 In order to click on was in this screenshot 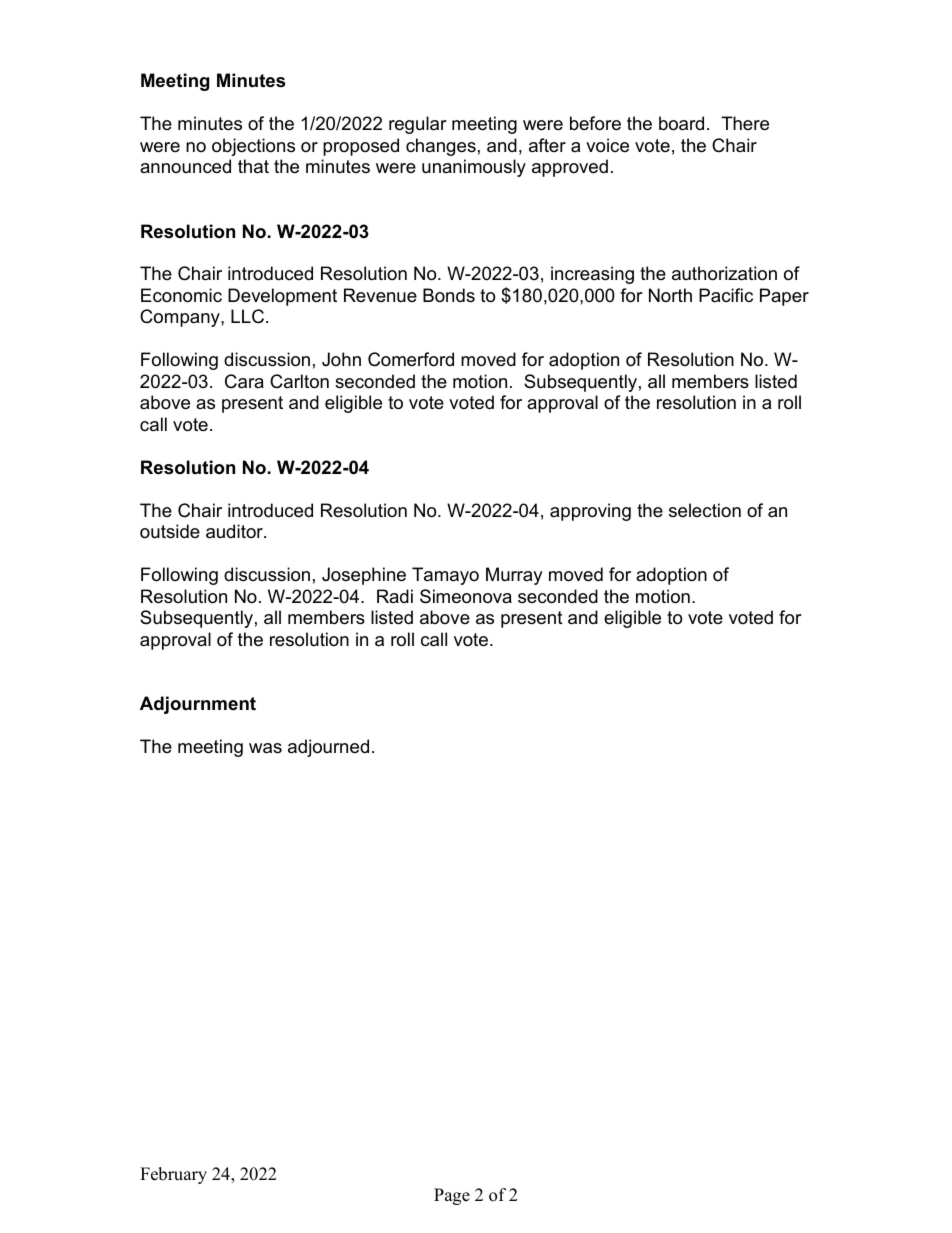, I will do `click(265, 748)`.
